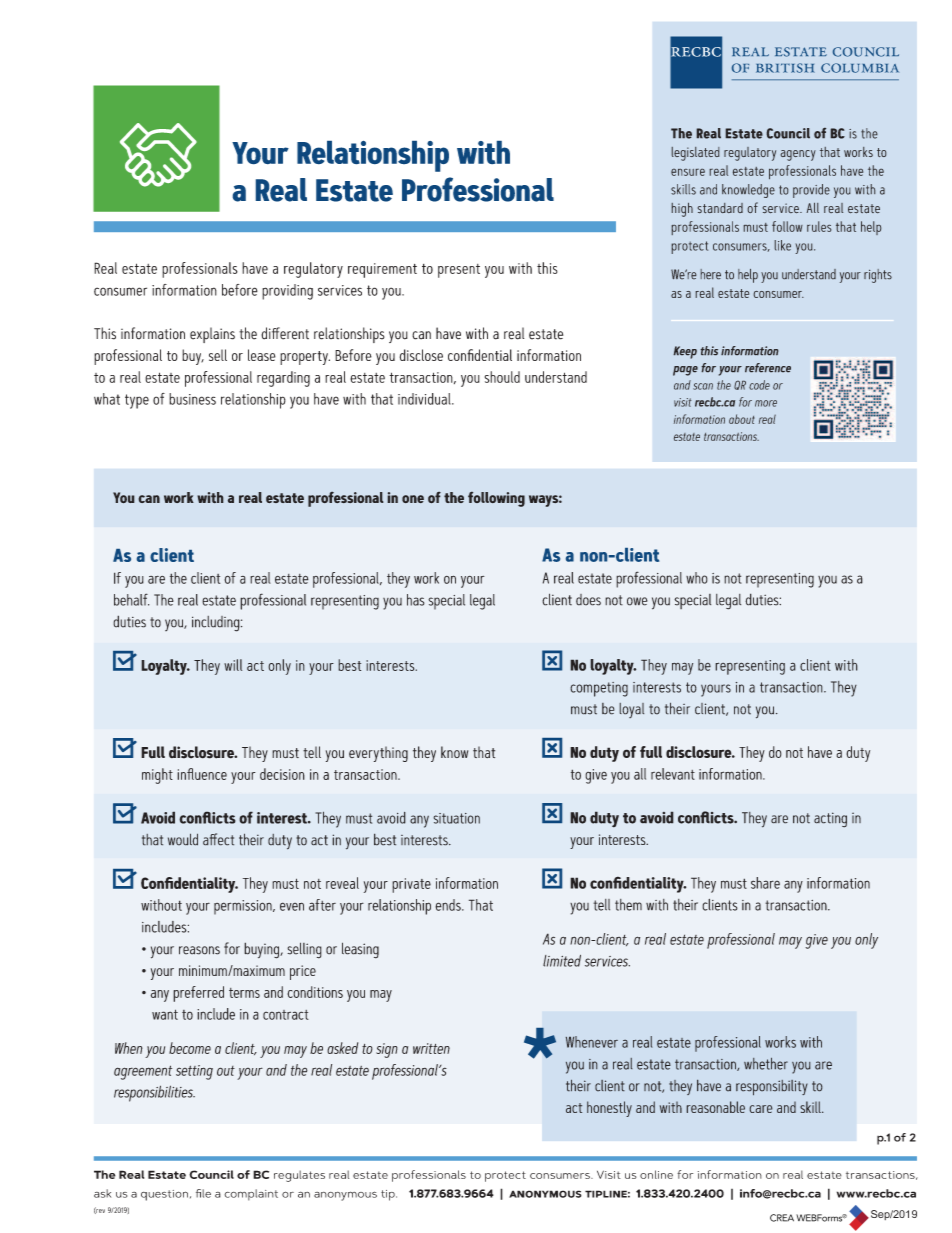 Image resolution: width=952 pixels, height=1233 pixels. I want to click on honestly, so click(609, 1109).
